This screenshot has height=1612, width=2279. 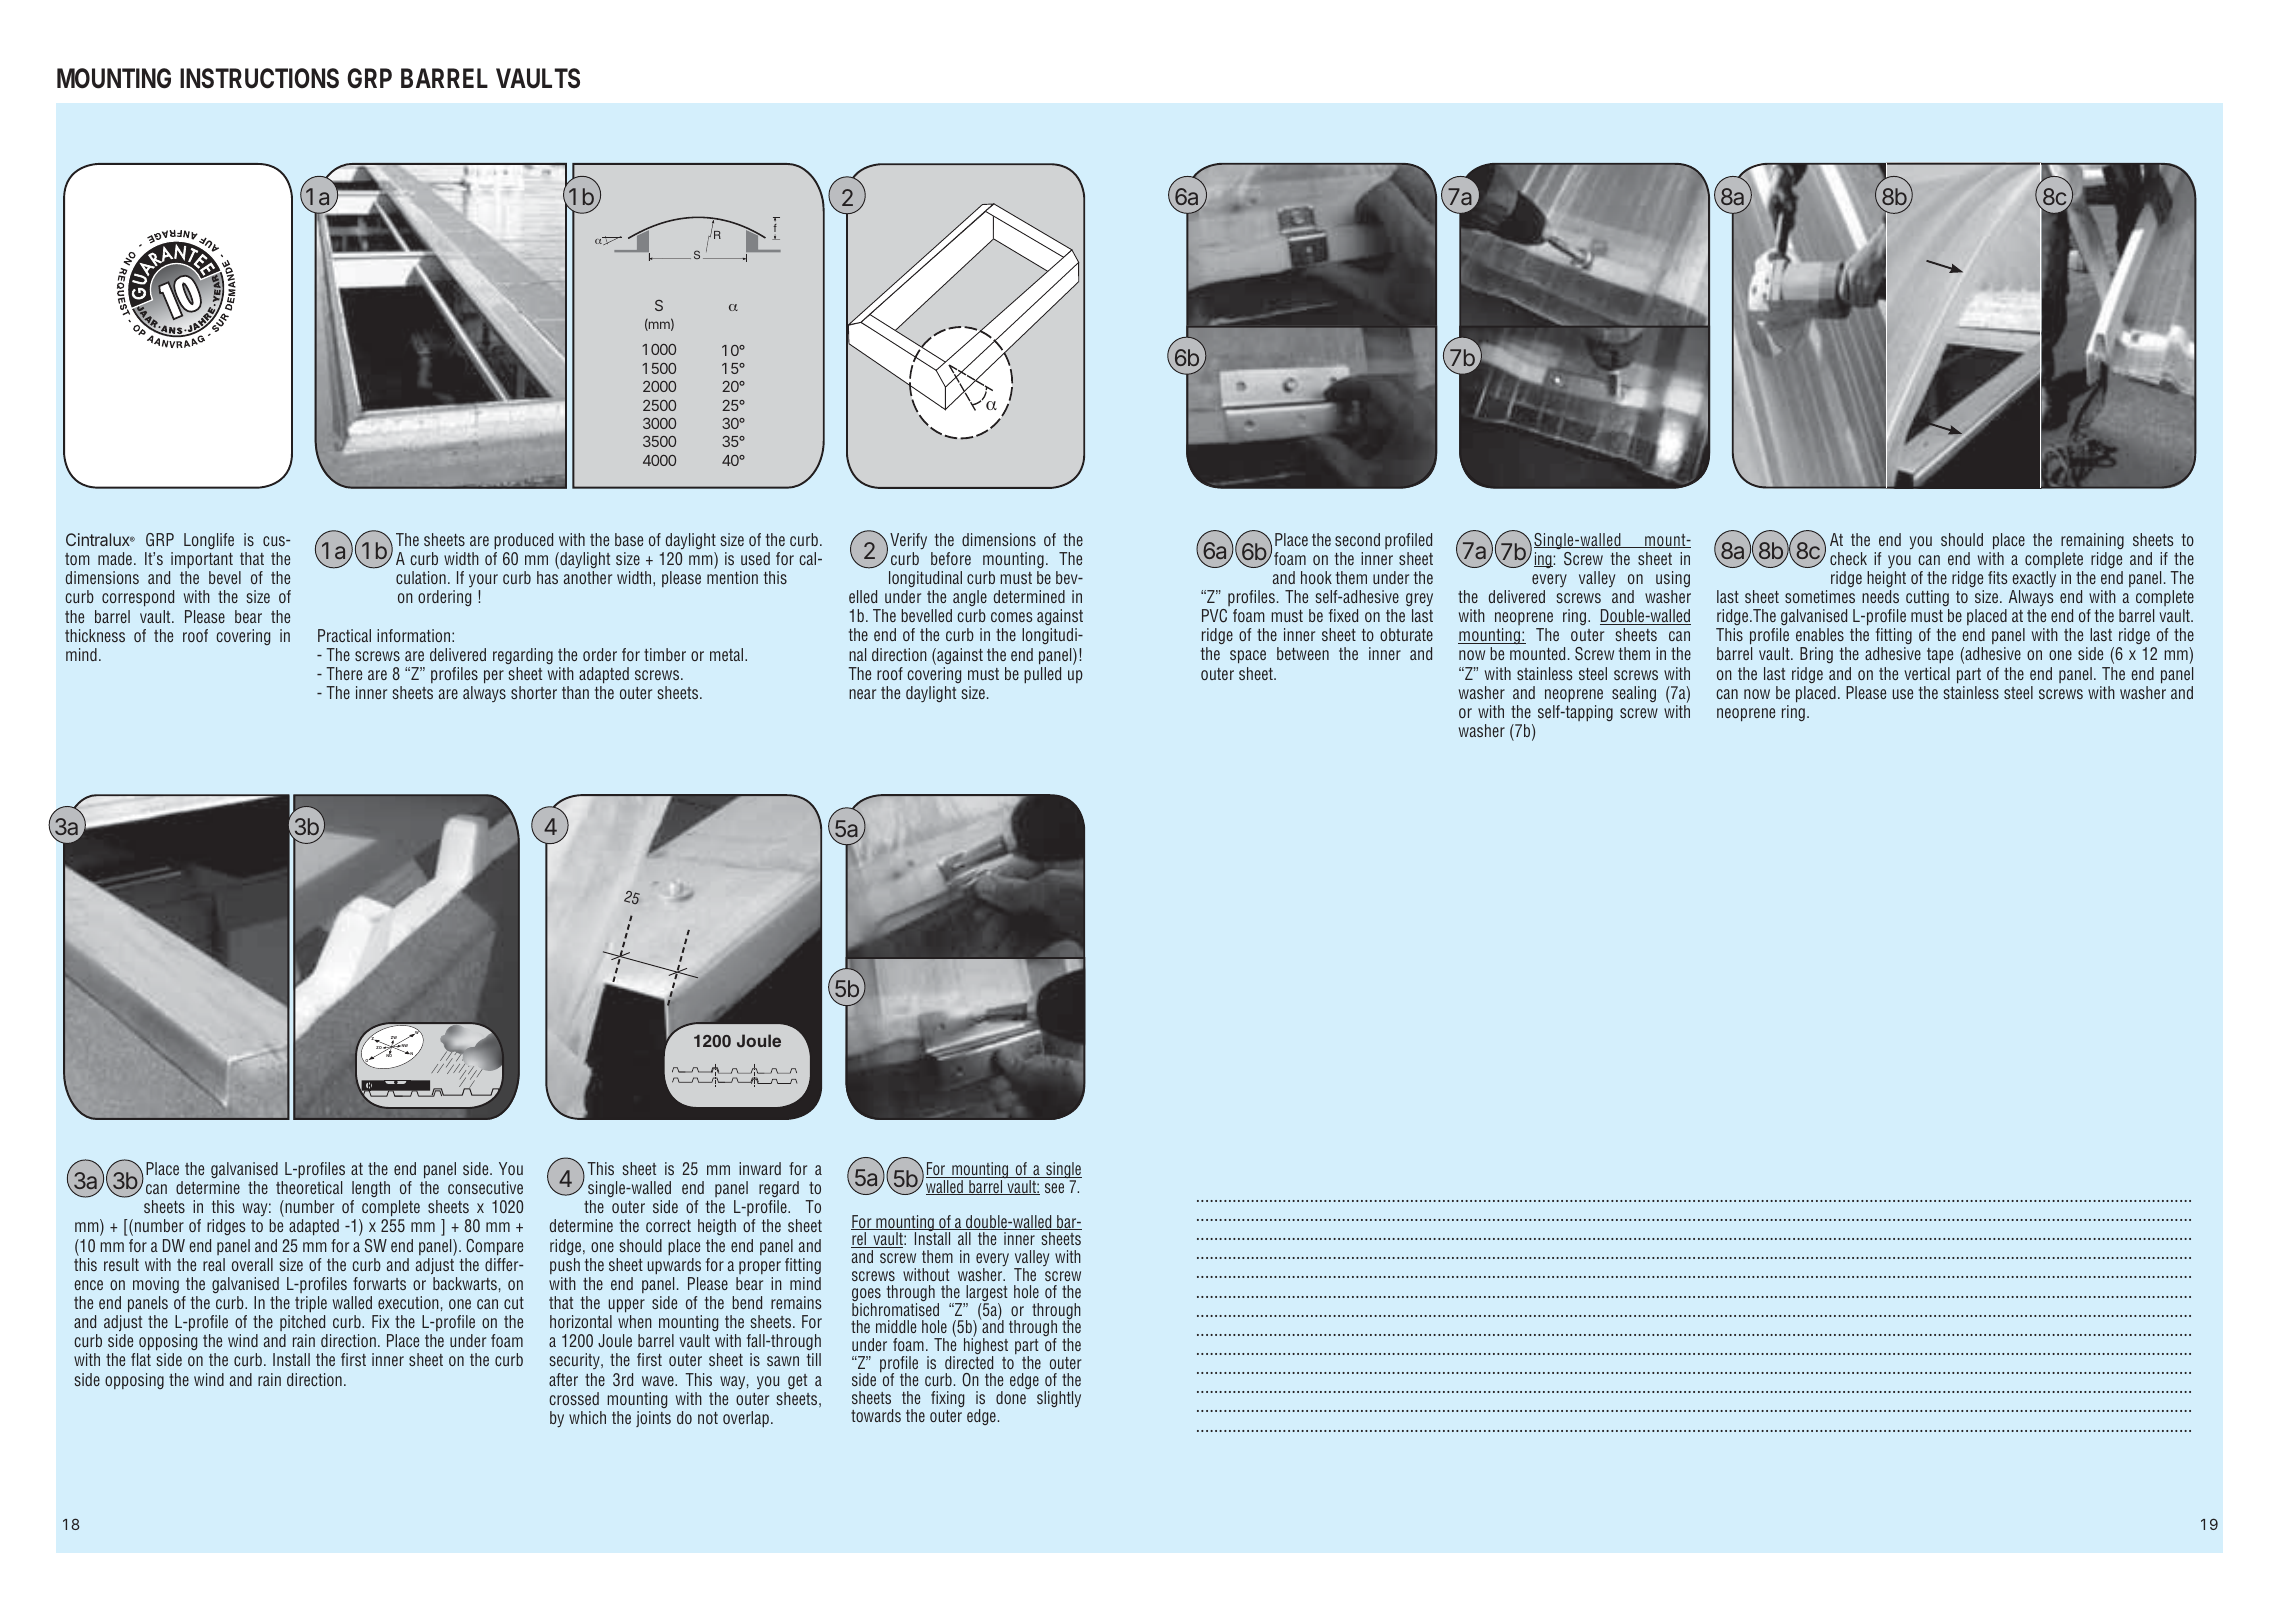 What do you see at coordinates (951, 558) in the screenshot?
I see `before` at bounding box center [951, 558].
